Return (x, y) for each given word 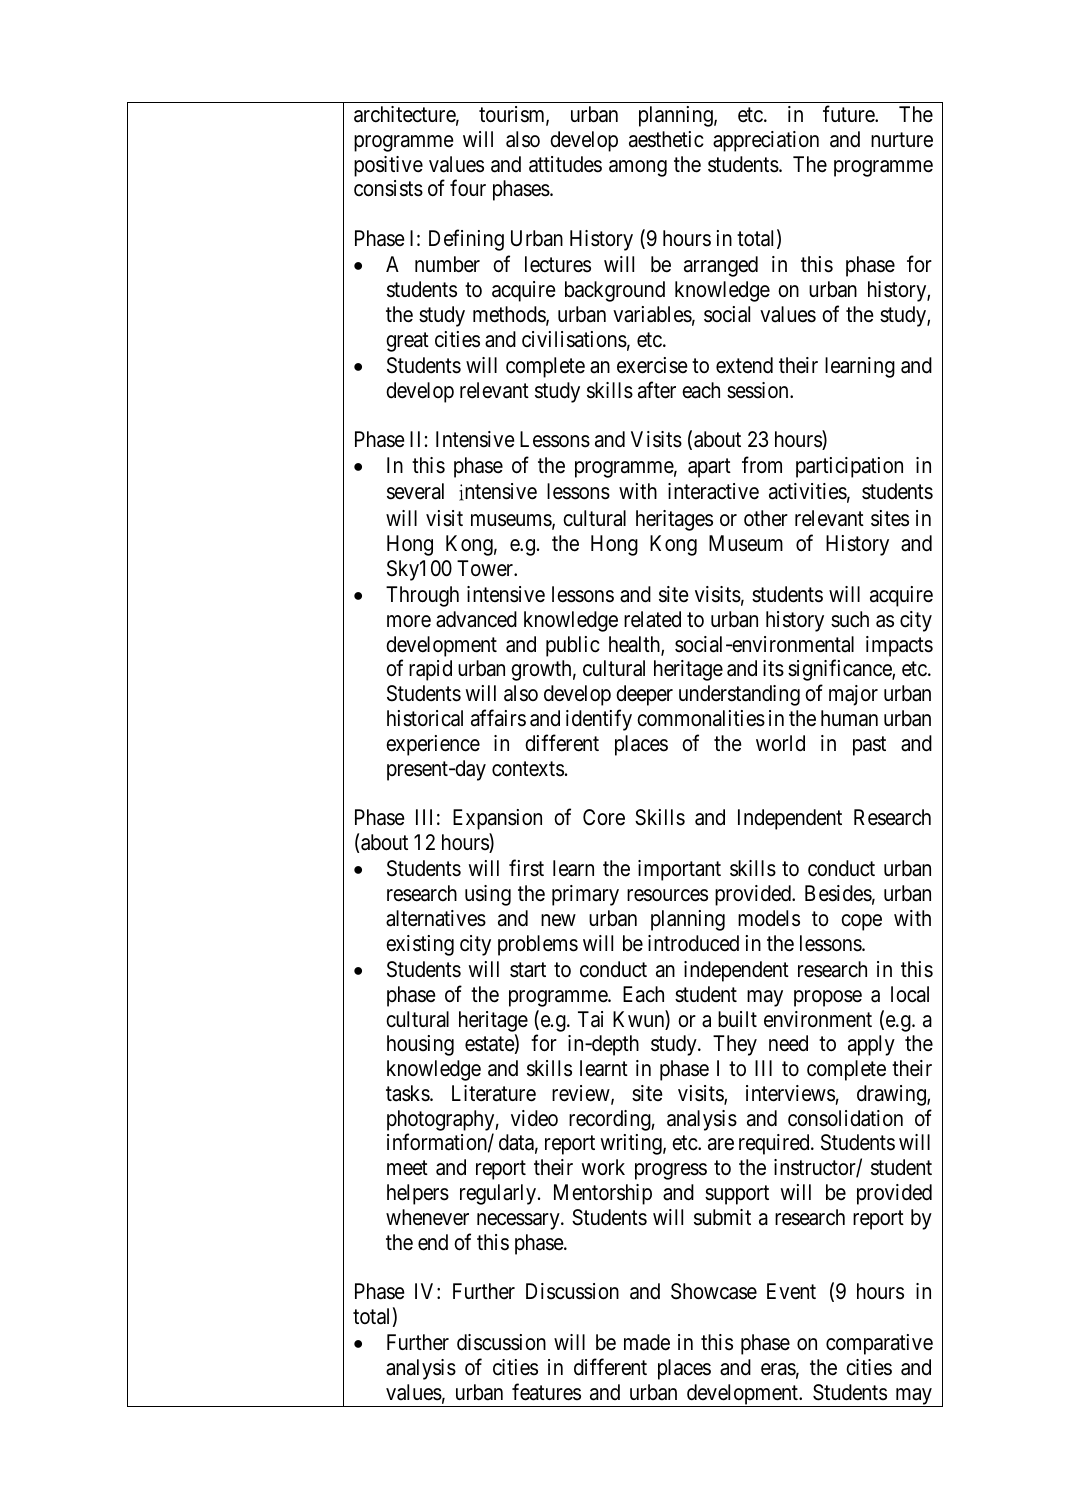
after (657, 390)
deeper (644, 695)
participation (849, 467)
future (849, 114)
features (546, 1392)
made (647, 1342)
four (468, 188)
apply (871, 1045)
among (638, 168)
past (869, 746)
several (415, 491)
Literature (494, 1093)
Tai (590, 1019)
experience (433, 745)
